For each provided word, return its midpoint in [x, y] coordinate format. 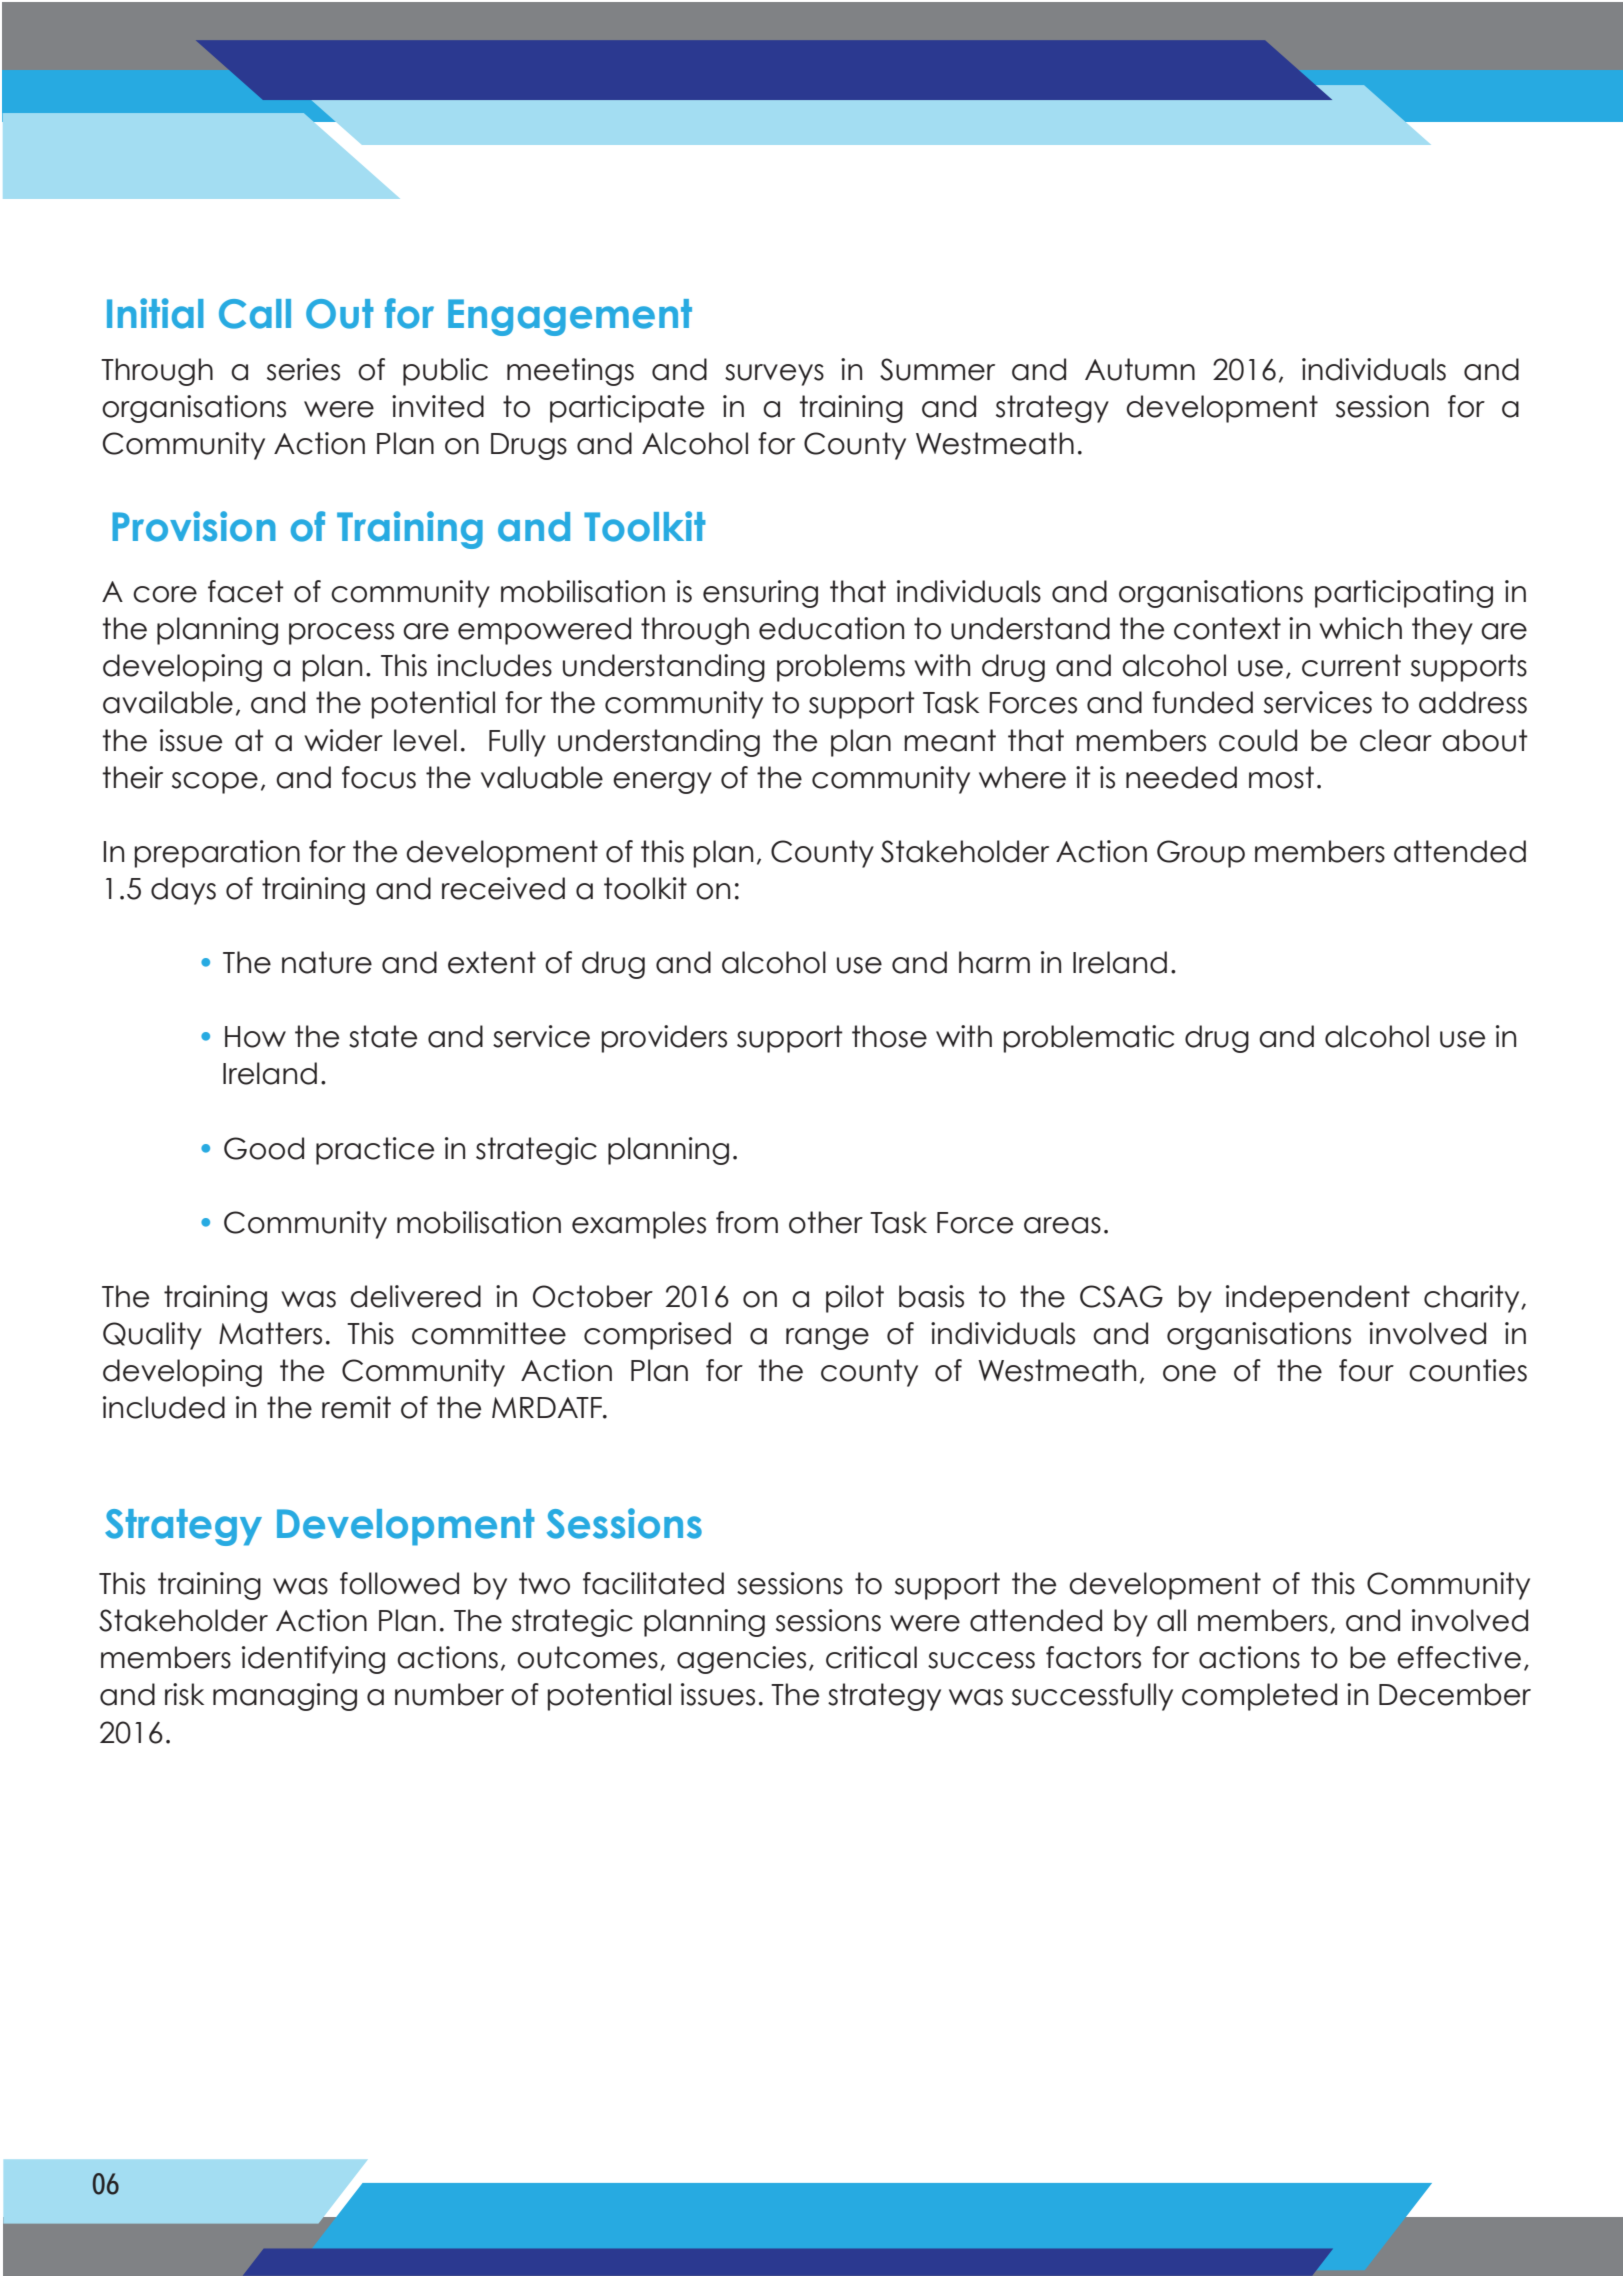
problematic [1089, 1039]
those [889, 1036]
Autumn [1140, 369]
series [303, 369]
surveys [774, 375]
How [255, 1037]
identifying [313, 1660]
